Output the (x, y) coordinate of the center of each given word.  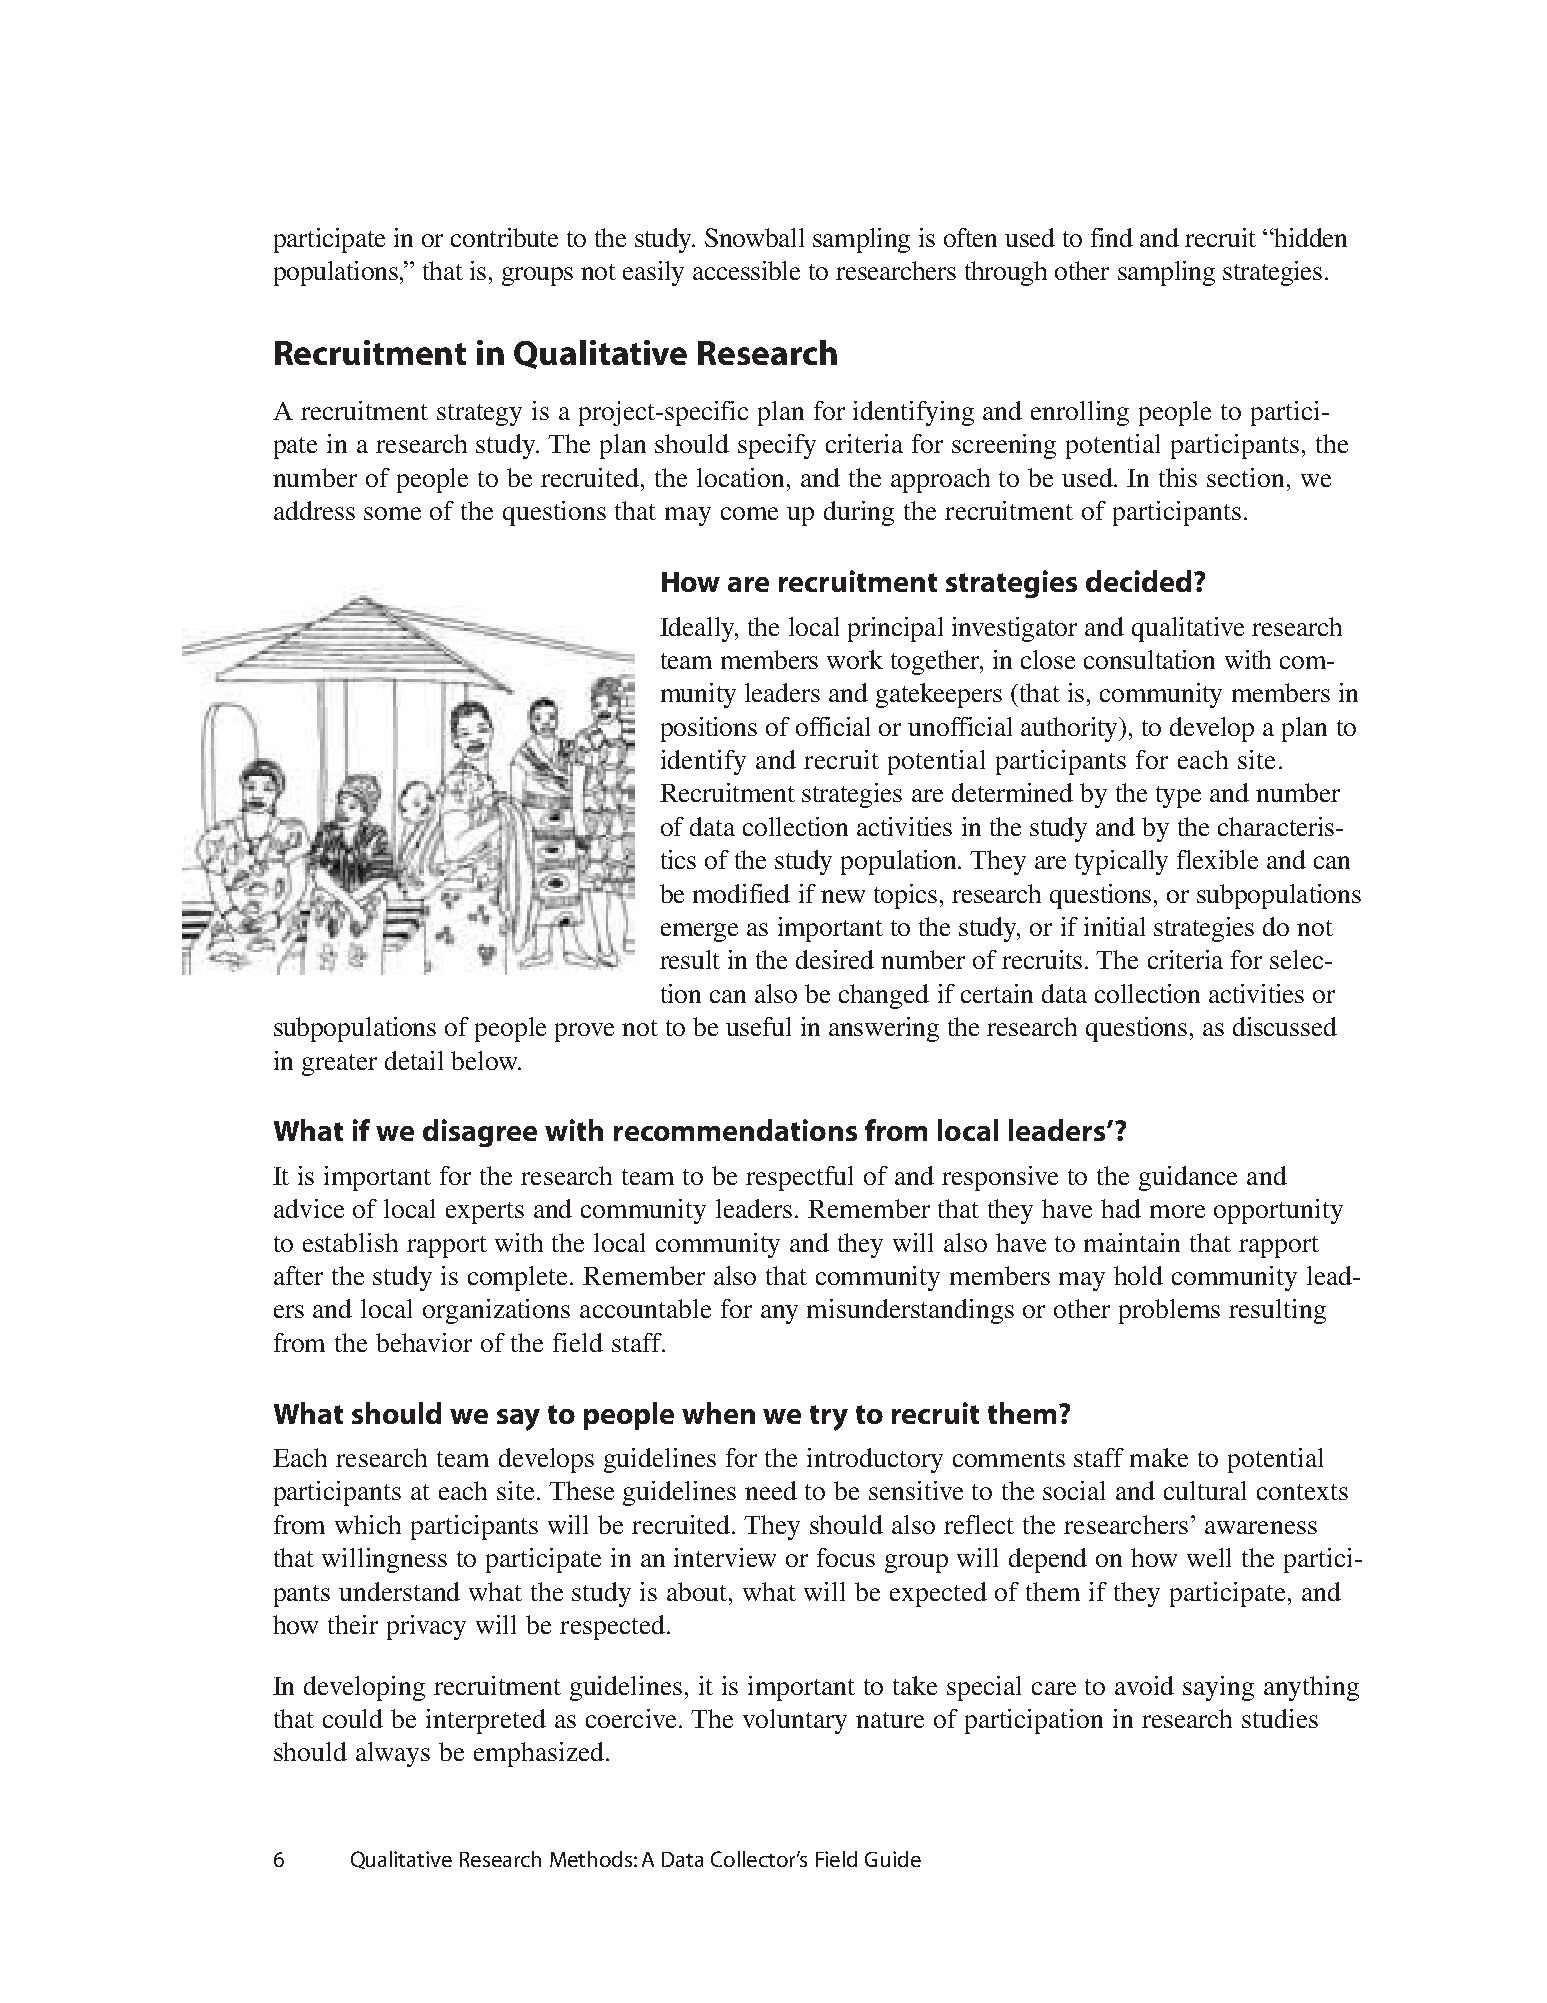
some (392, 513)
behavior (424, 1342)
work (855, 659)
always (393, 1754)
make (1159, 1457)
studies (1280, 1718)
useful (758, 1026)
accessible (746, 270)
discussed (1285, 1026)
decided (1138, 581)
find (1112, 237)
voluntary (795, 1721)
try (829, 1418)
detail (414, 1060)
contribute (504, 237)
